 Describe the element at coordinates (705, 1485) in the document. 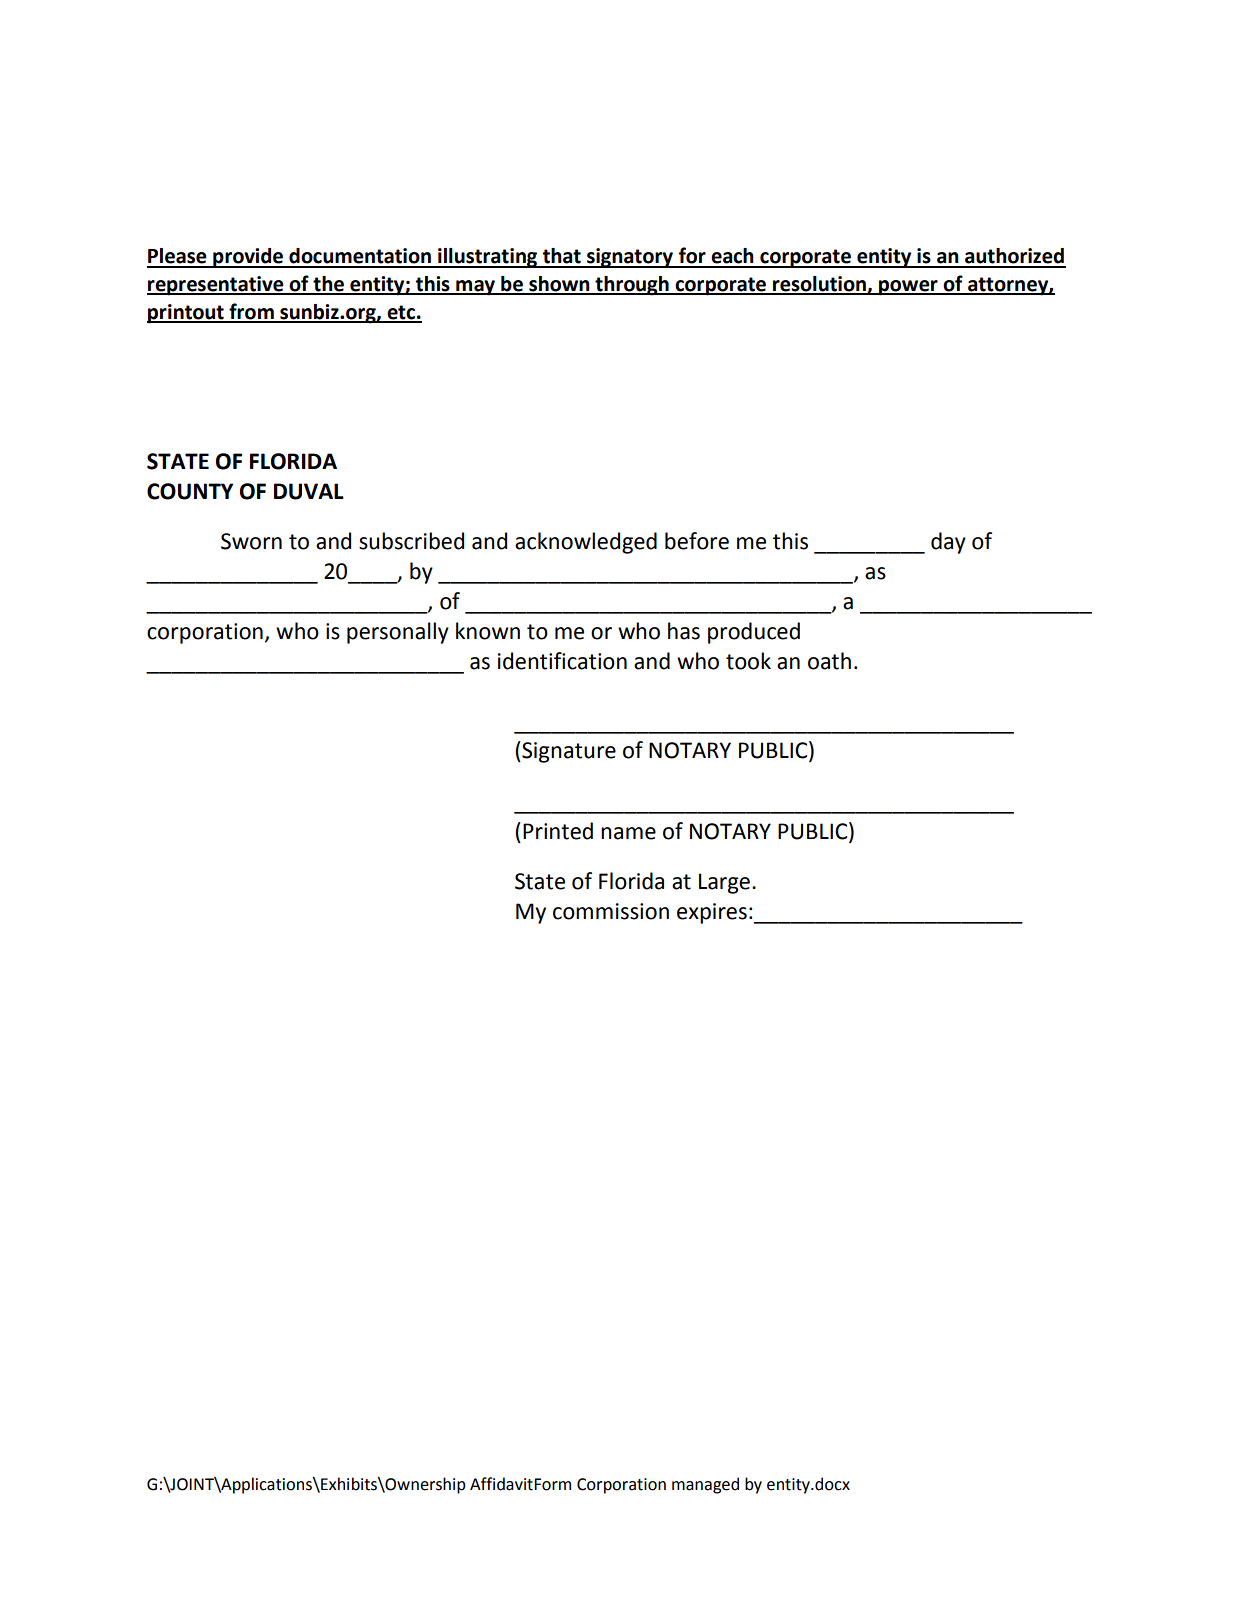

I see `managed` at that location.
